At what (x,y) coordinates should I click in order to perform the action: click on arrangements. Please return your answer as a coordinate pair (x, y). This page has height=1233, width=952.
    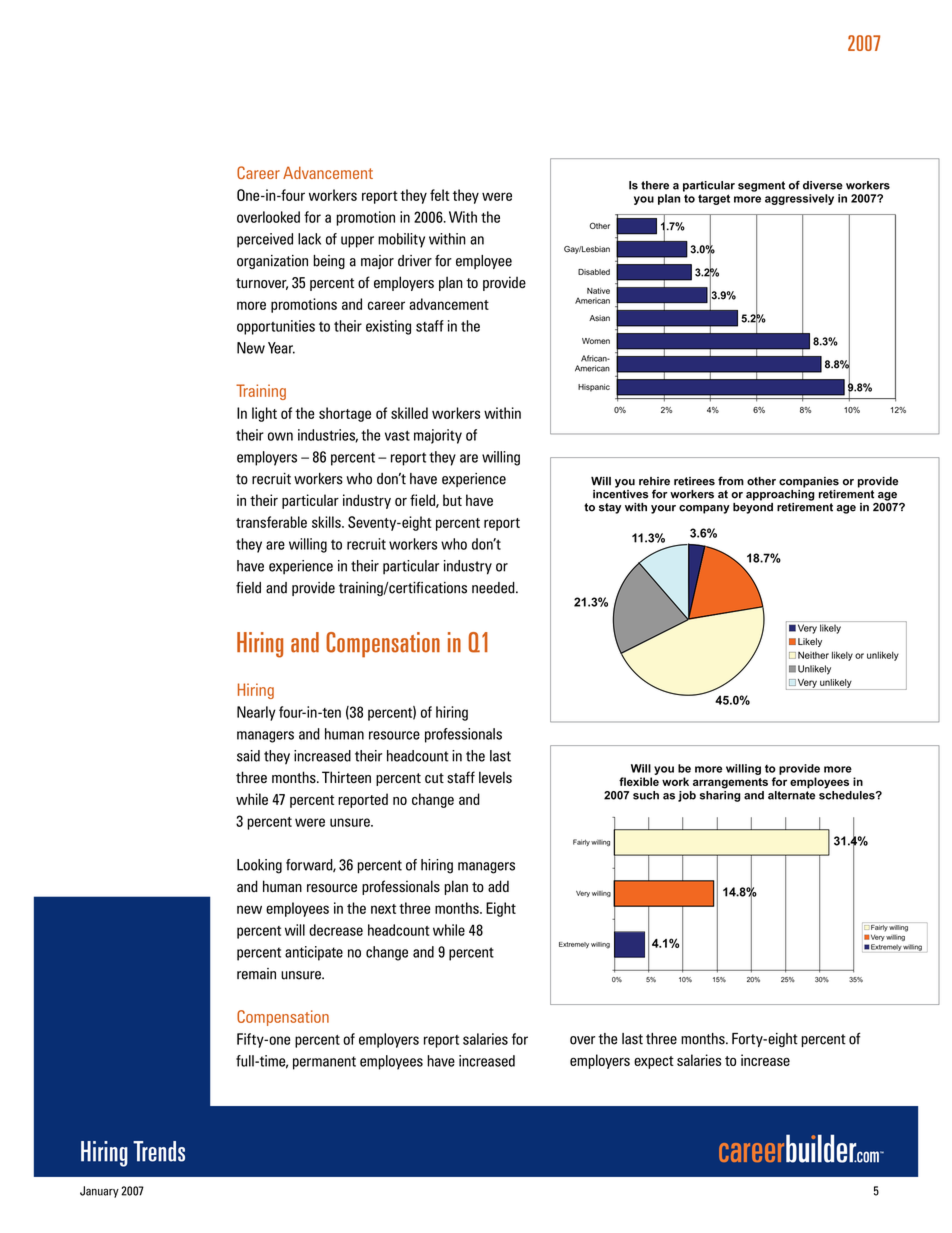
    Looking at the image, I should click on (730, 783).
